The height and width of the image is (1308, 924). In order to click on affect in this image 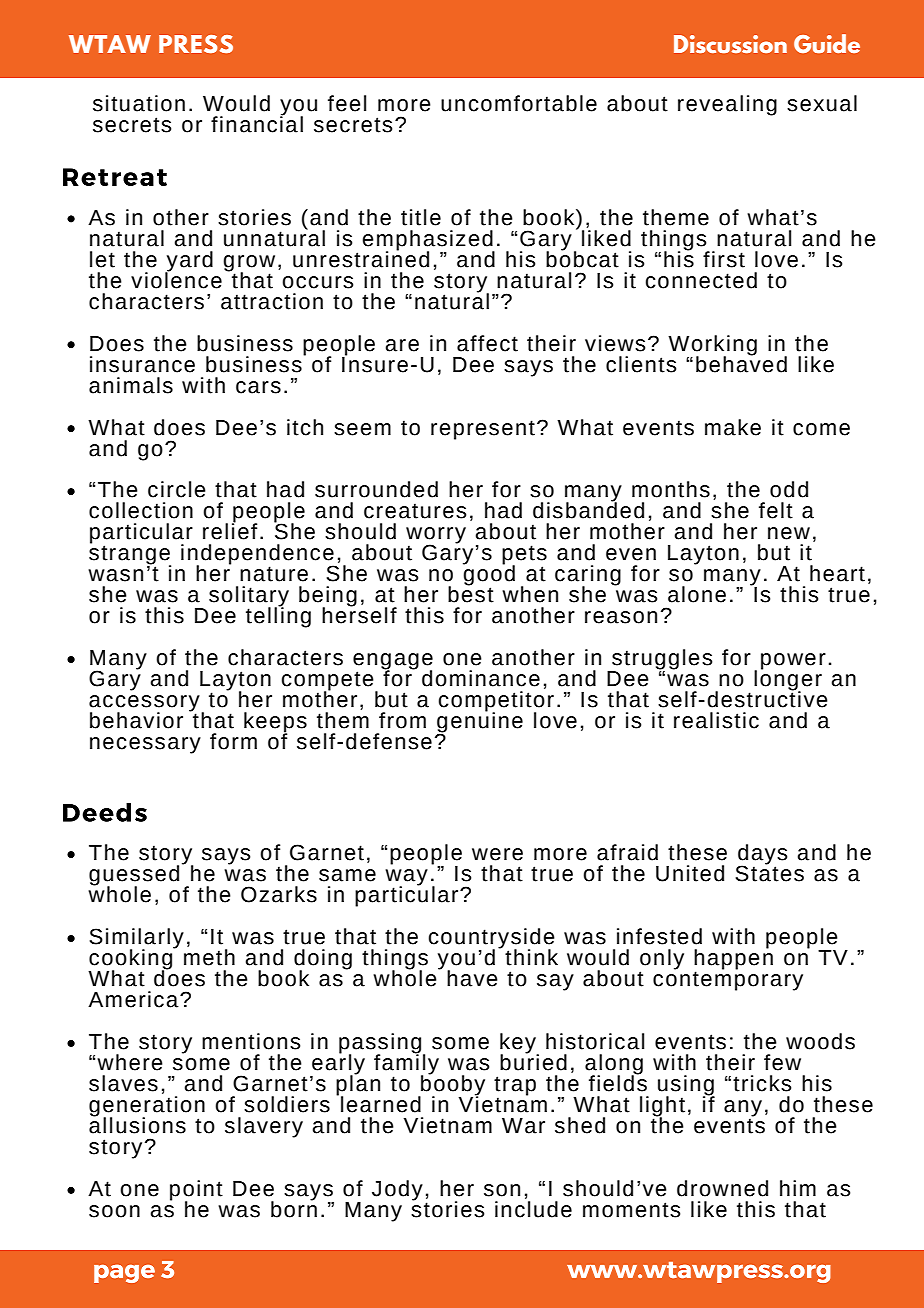, I will do `click(487, 343)`.
